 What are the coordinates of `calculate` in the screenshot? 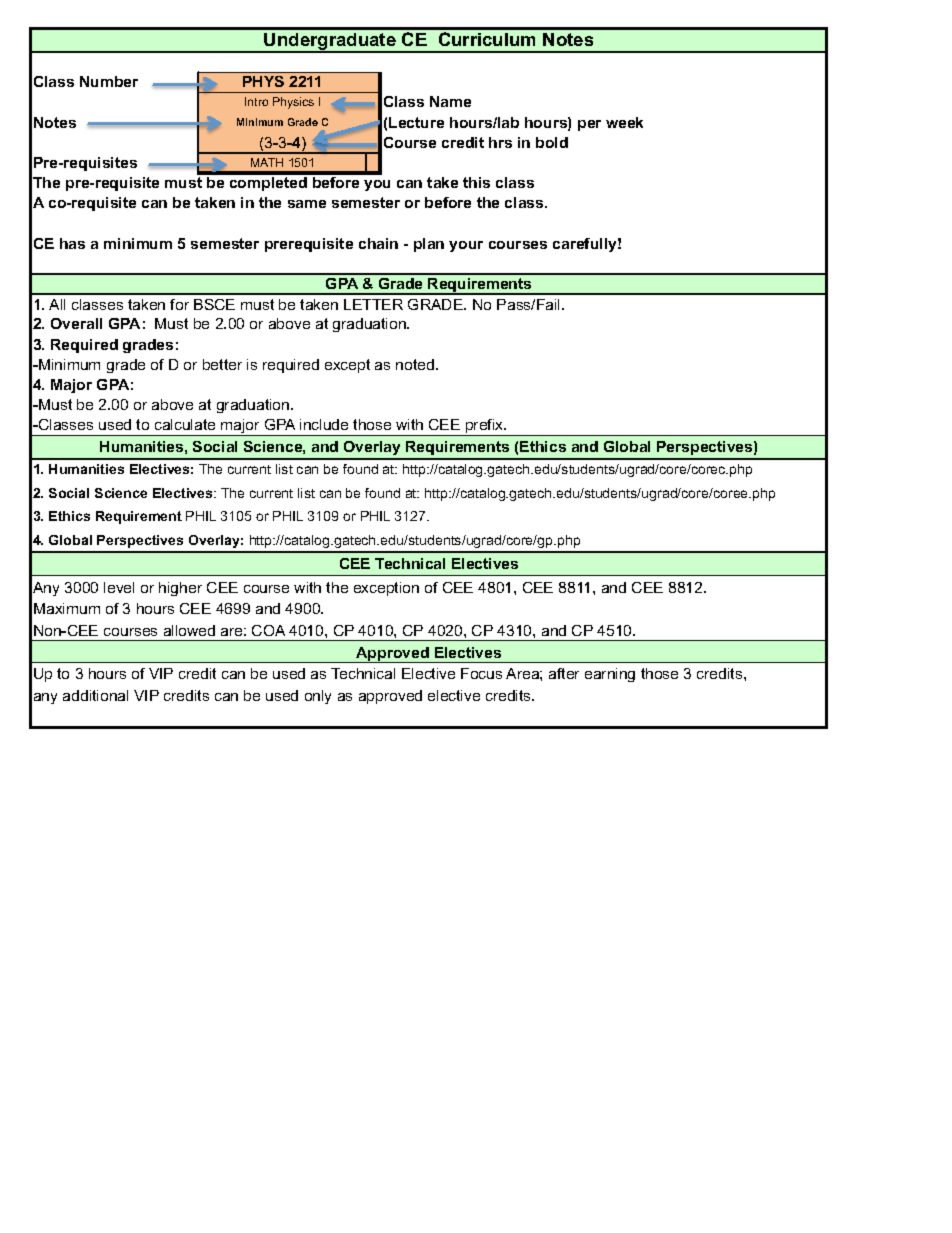 It's located at (185, 424).
